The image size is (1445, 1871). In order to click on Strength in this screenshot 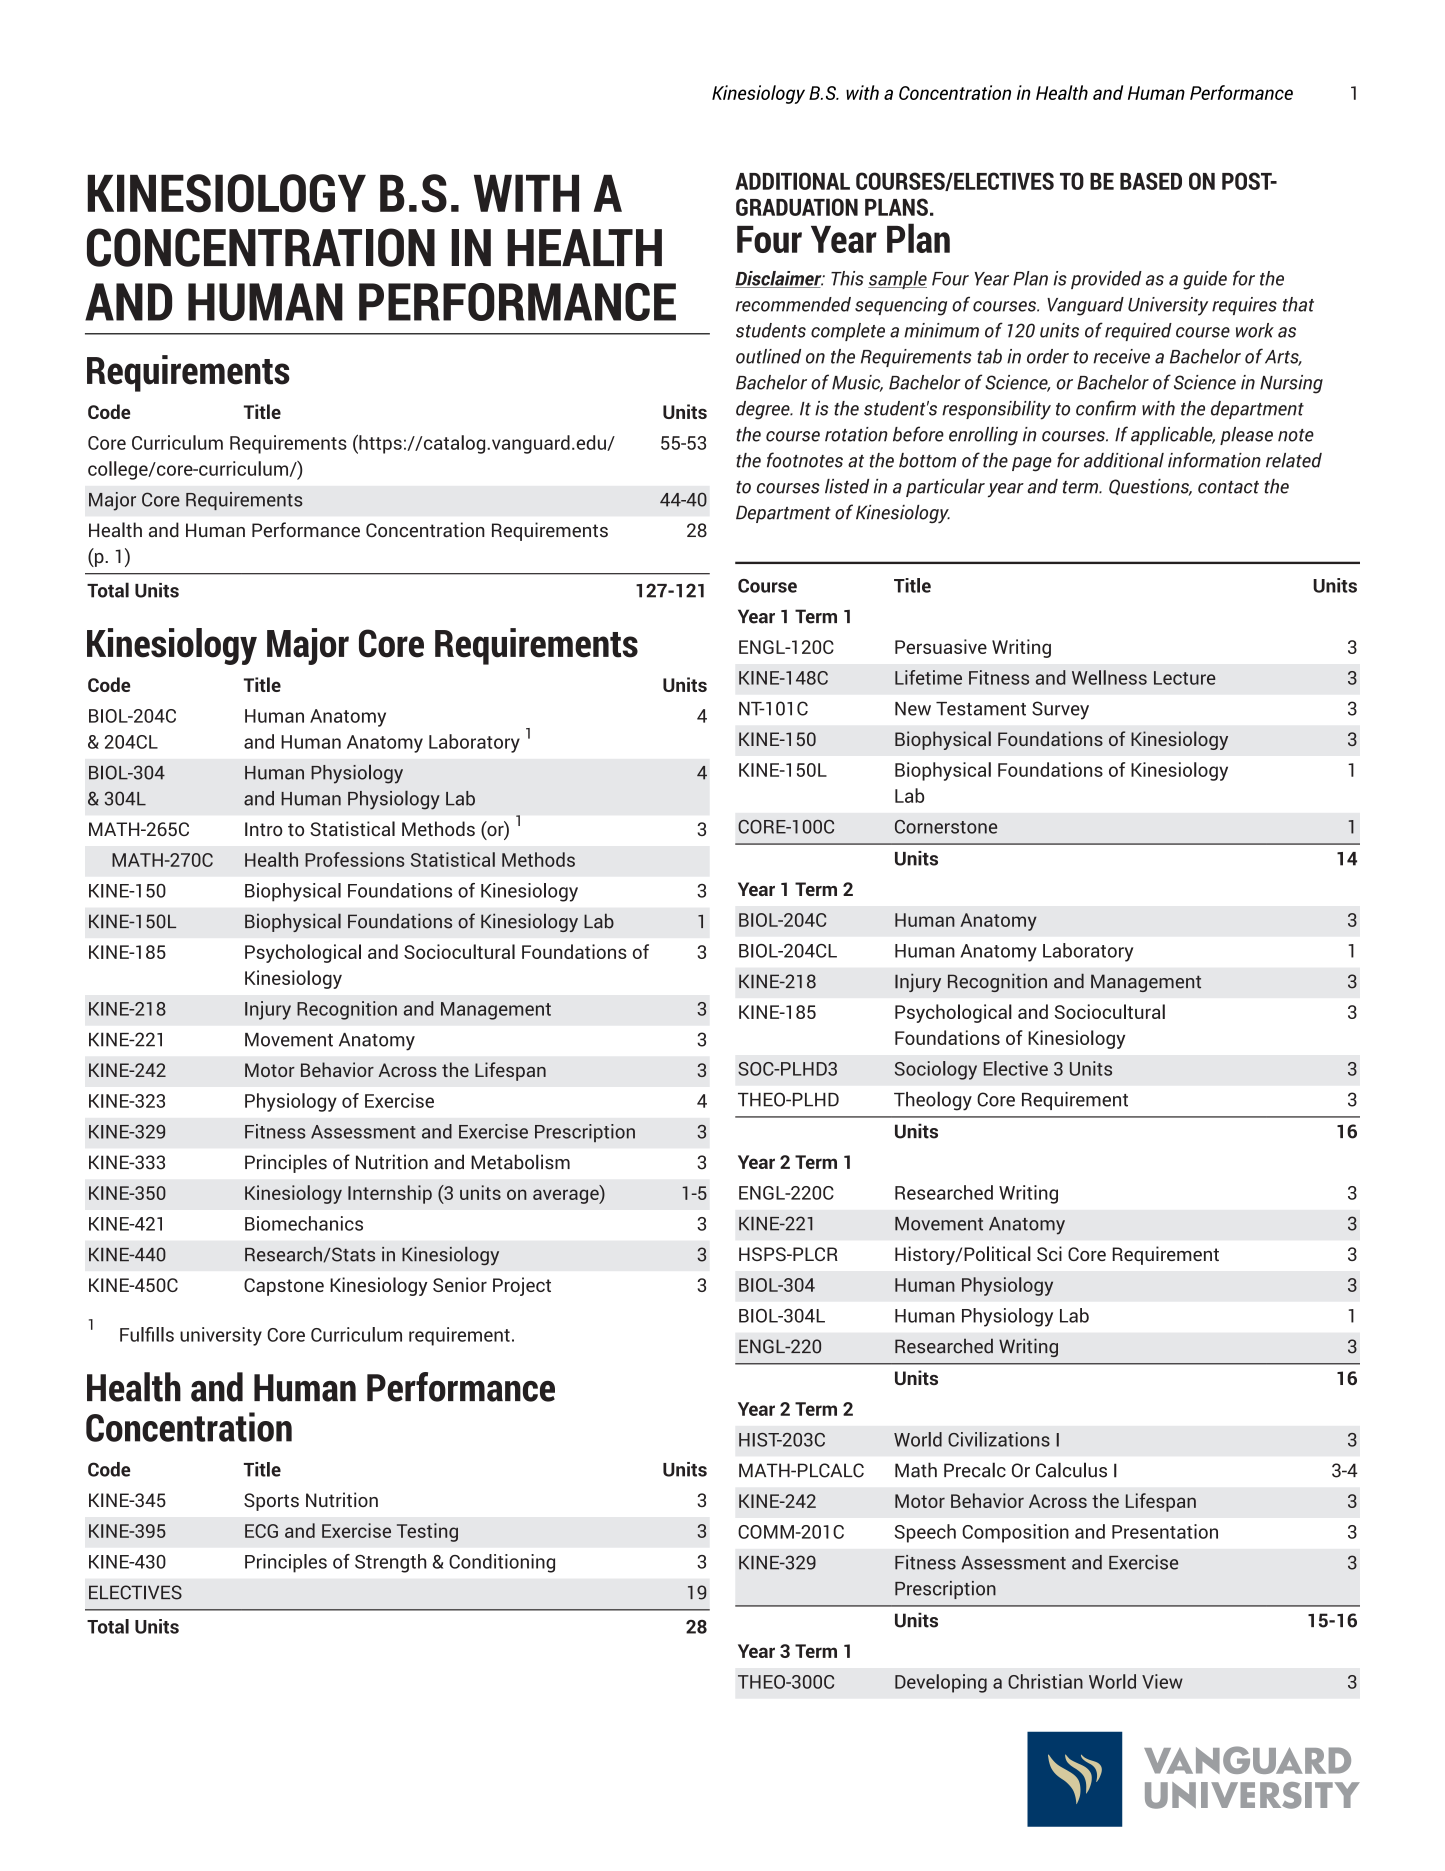, I will do `click(390, 1563)`.
